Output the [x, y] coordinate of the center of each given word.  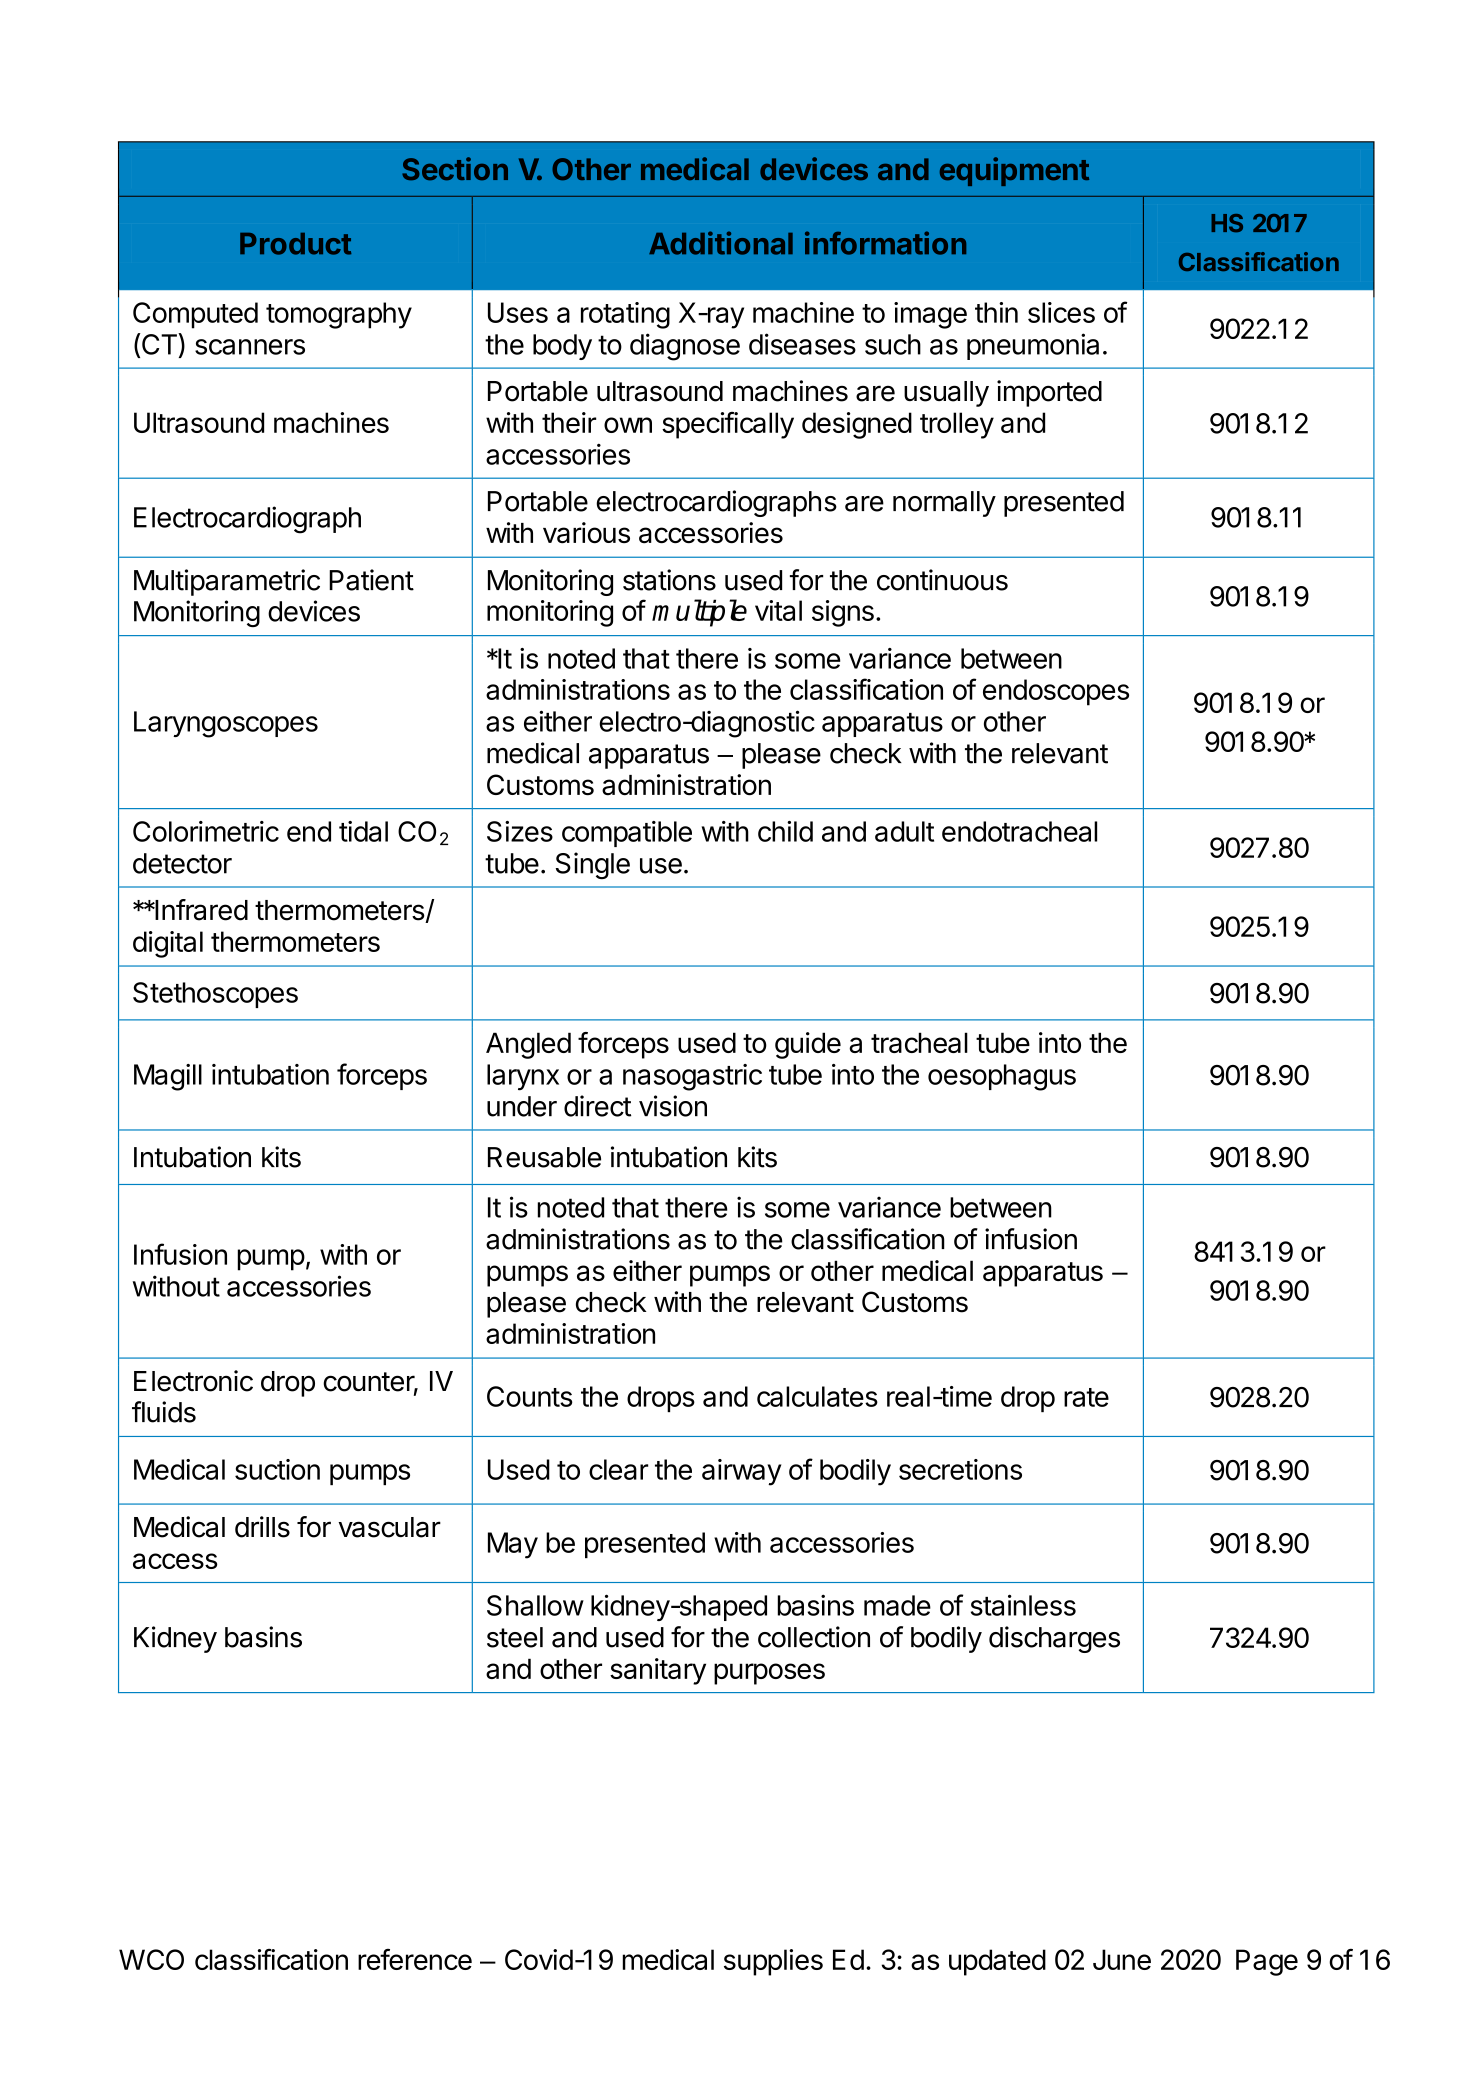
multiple [699, 613]
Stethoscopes [215, 995]
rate [1086, 1397]
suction [277, 1469]
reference [415, 1959]
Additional [721, 243]
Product [295, 244]
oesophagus [1002, 1077]
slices [1061, 312]
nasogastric [692, 1077]
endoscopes [1056, 692]
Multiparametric [227, 582]
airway [741, 1472]
